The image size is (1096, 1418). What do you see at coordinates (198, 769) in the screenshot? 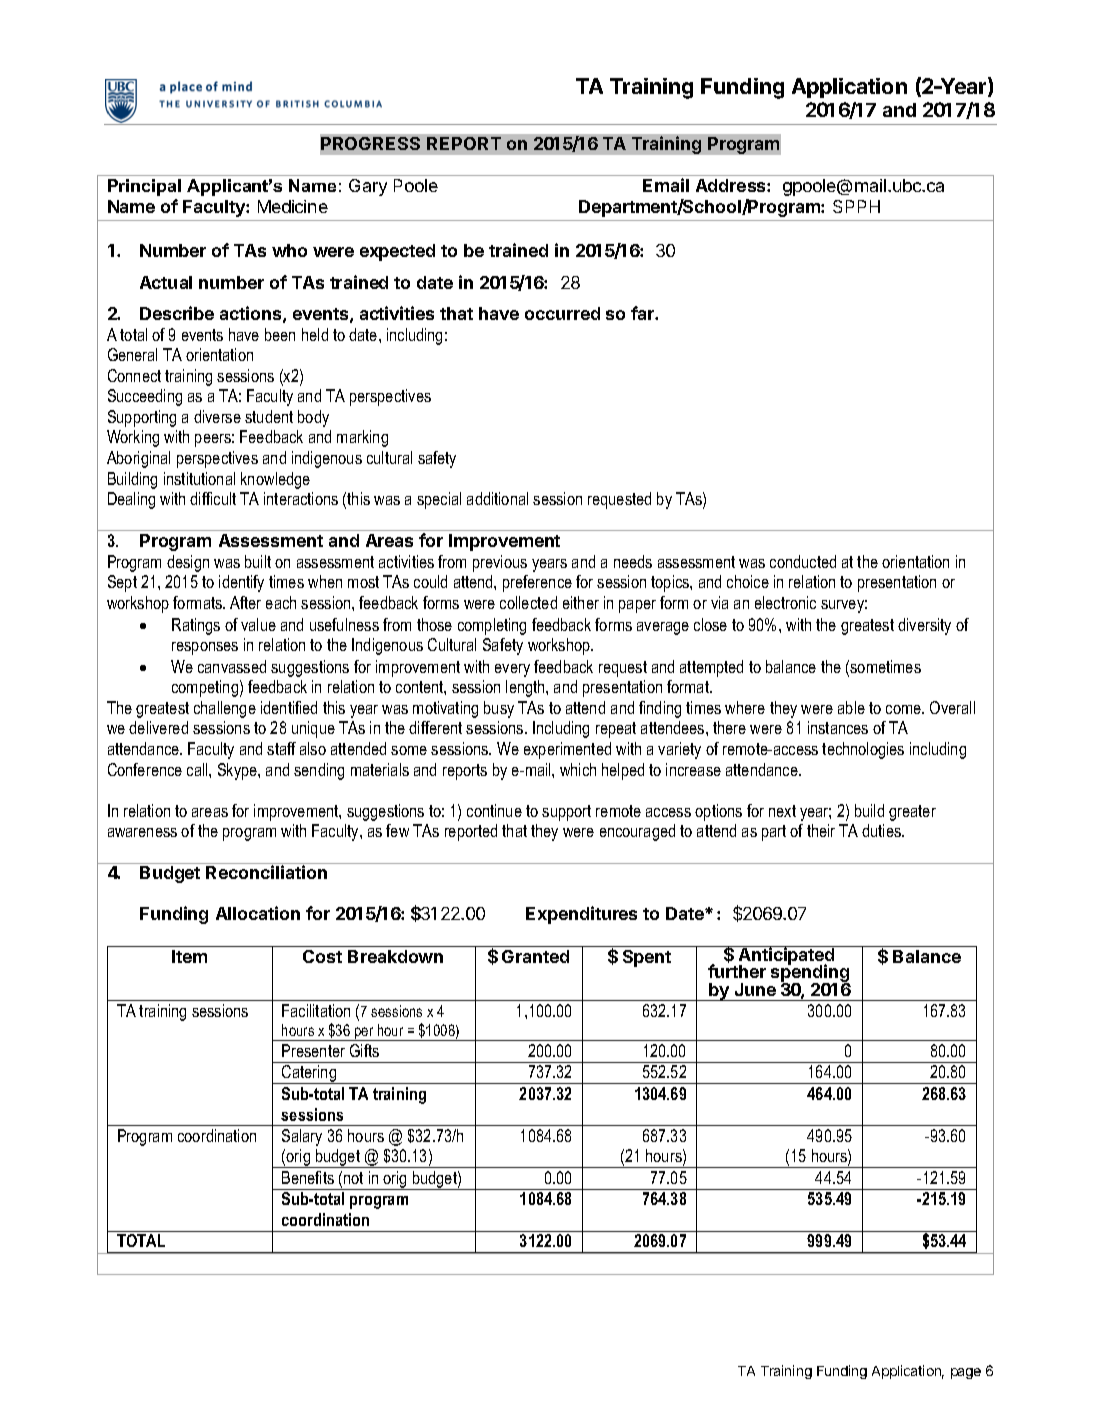
I see `call` at bounding box center [198, 769].
